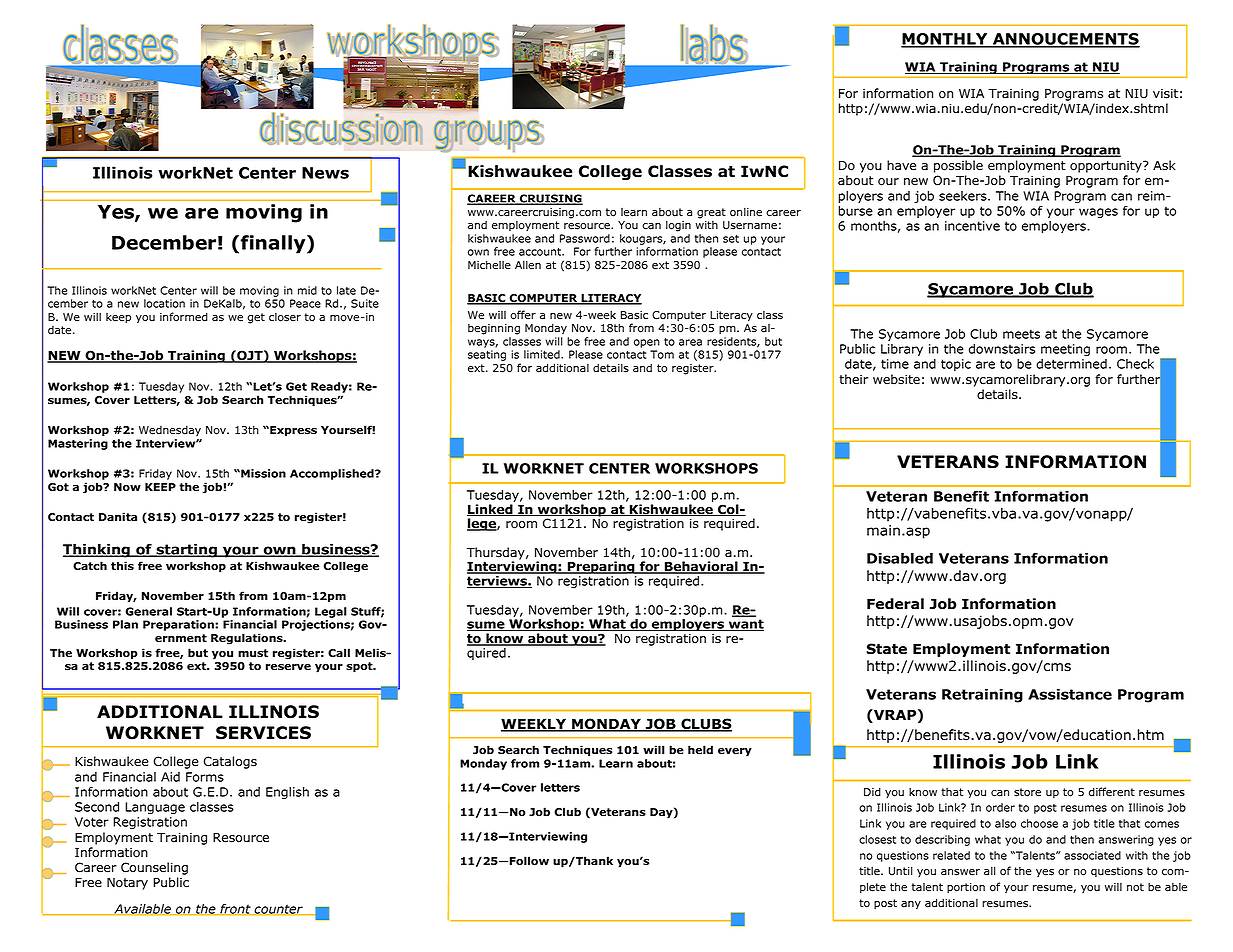 Image resolution: width=1233 pixels, height=952 pixels. Describe the element at coordinates (154, 868) in the screenshot. I see `Counseling` at that location.
